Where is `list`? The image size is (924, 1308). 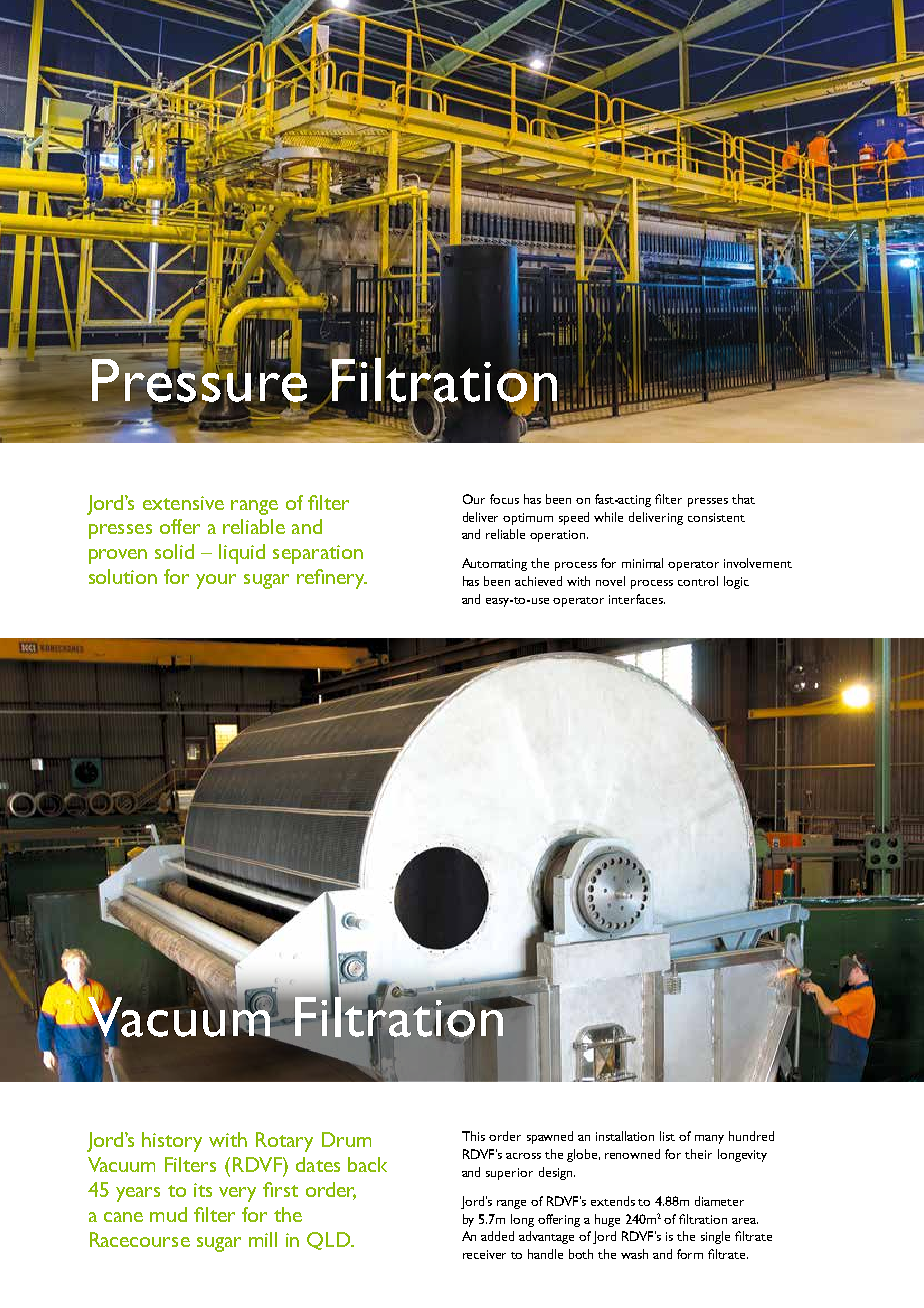
list is located at coordinates (667, 1136).
